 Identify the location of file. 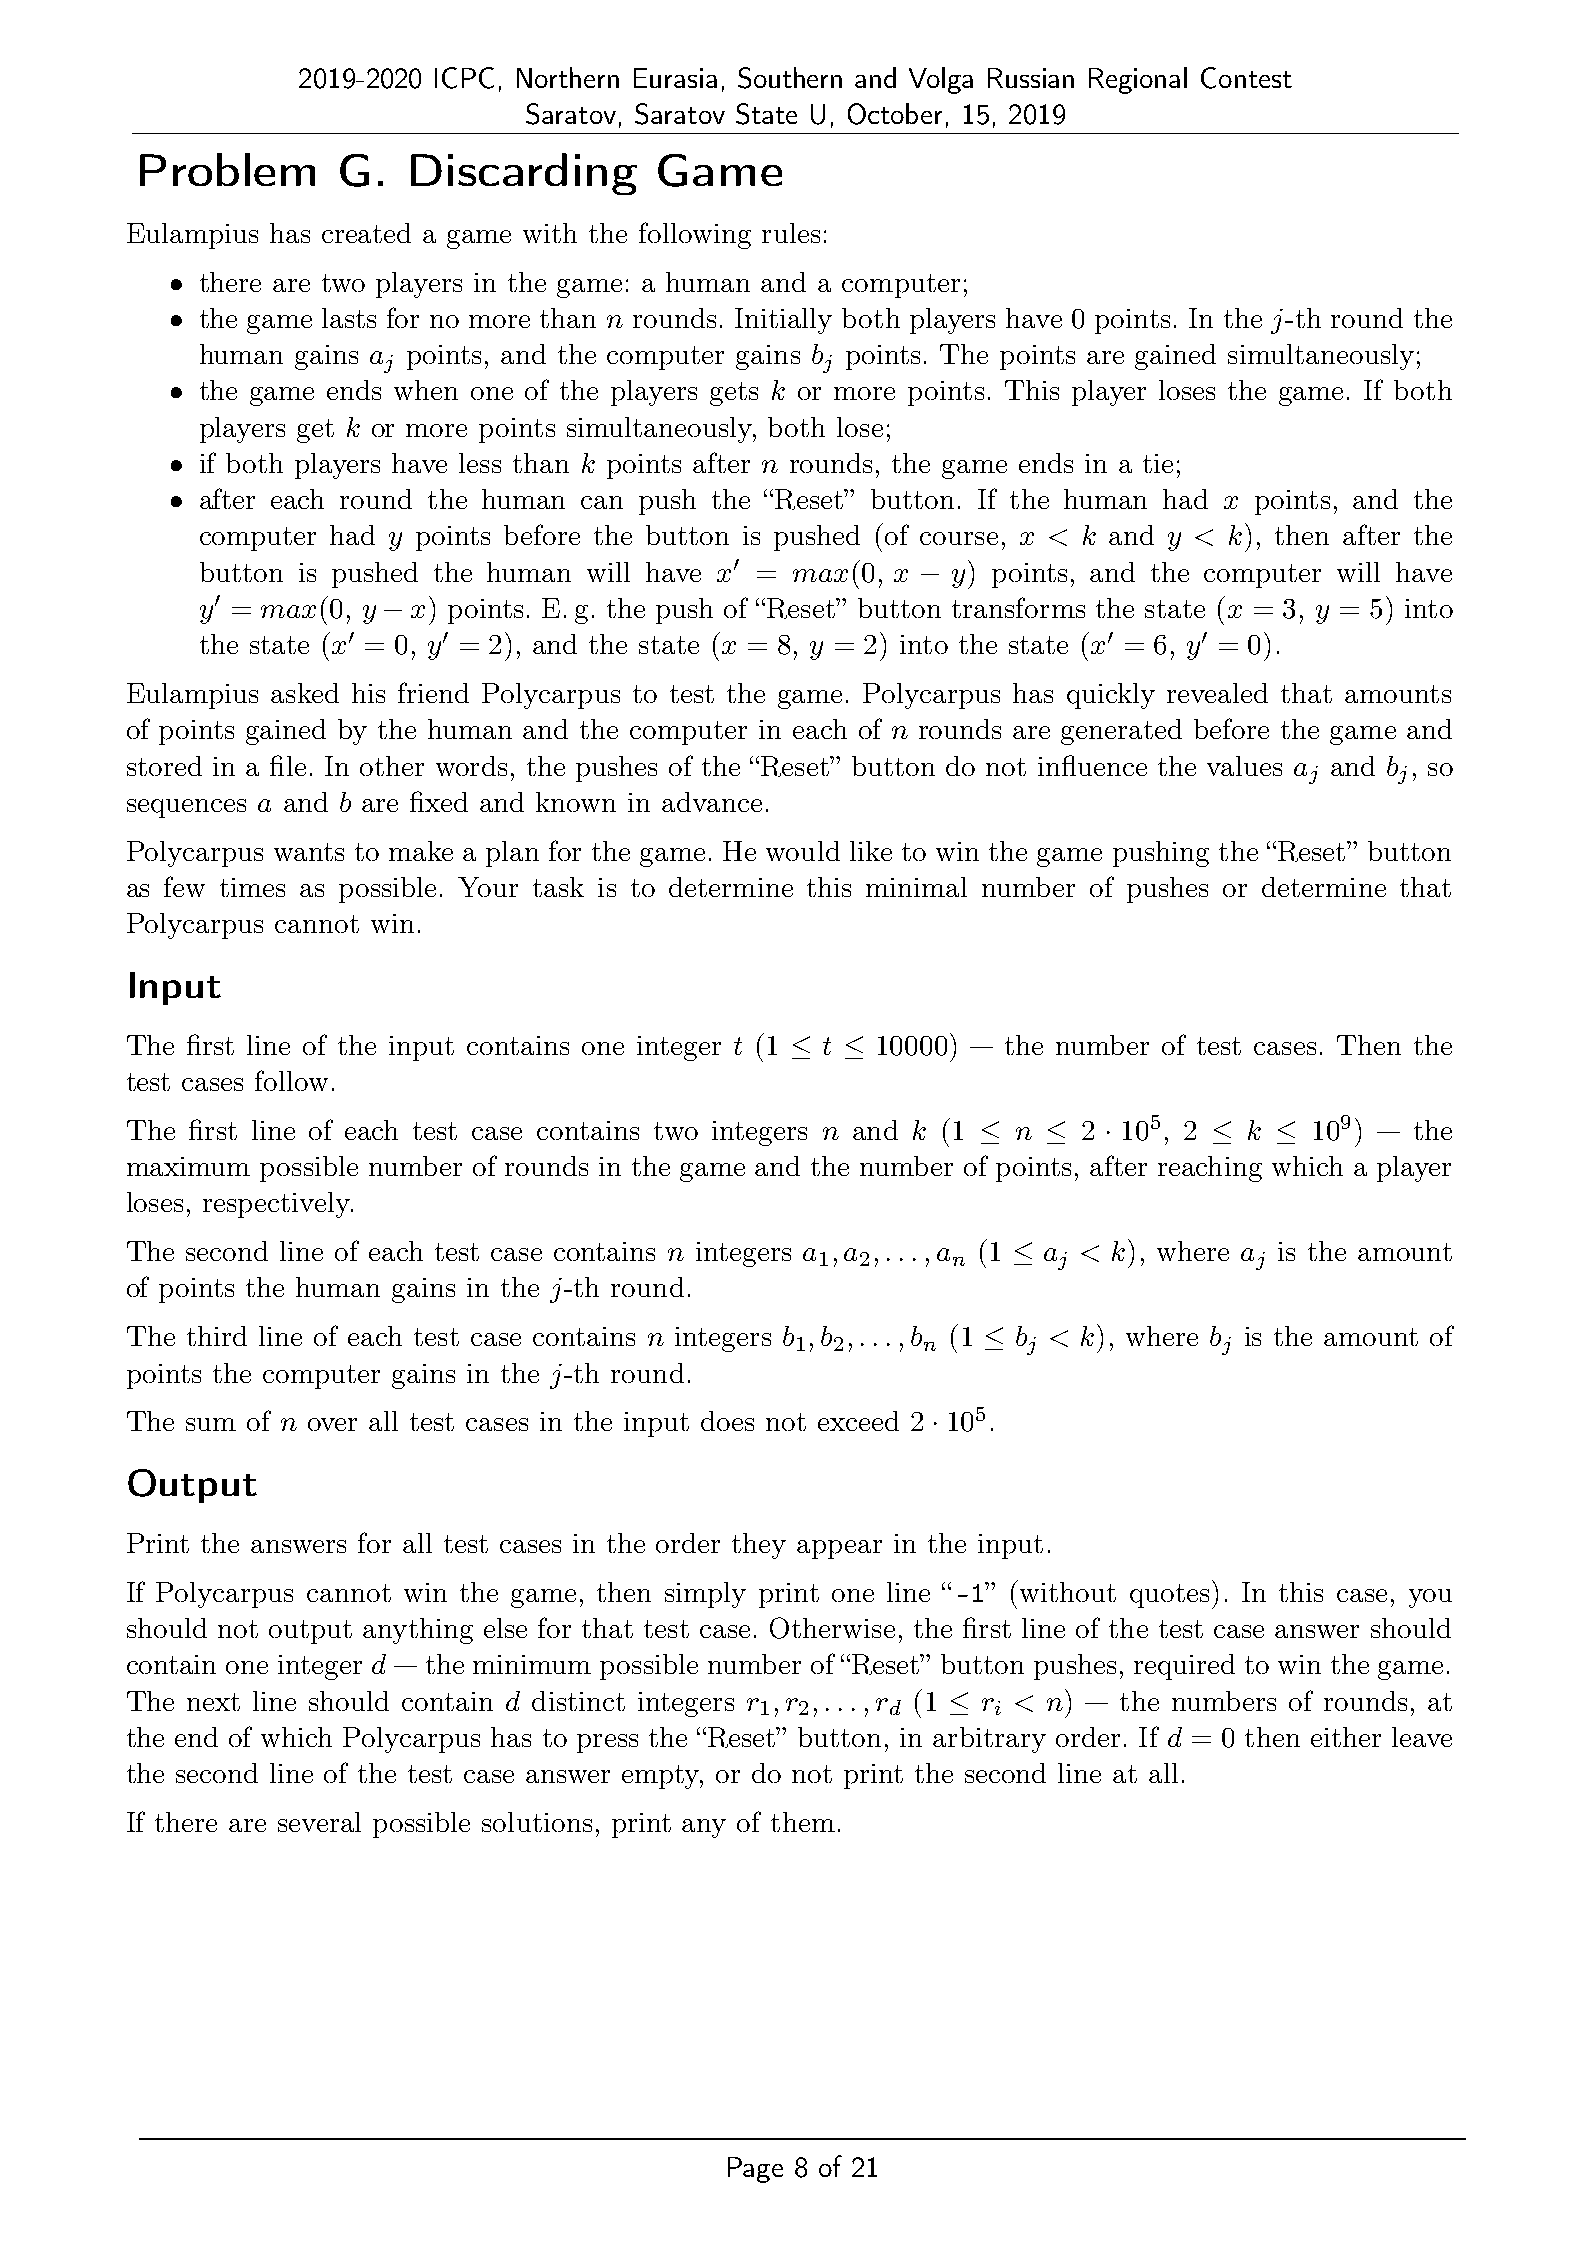
(288, 765).
